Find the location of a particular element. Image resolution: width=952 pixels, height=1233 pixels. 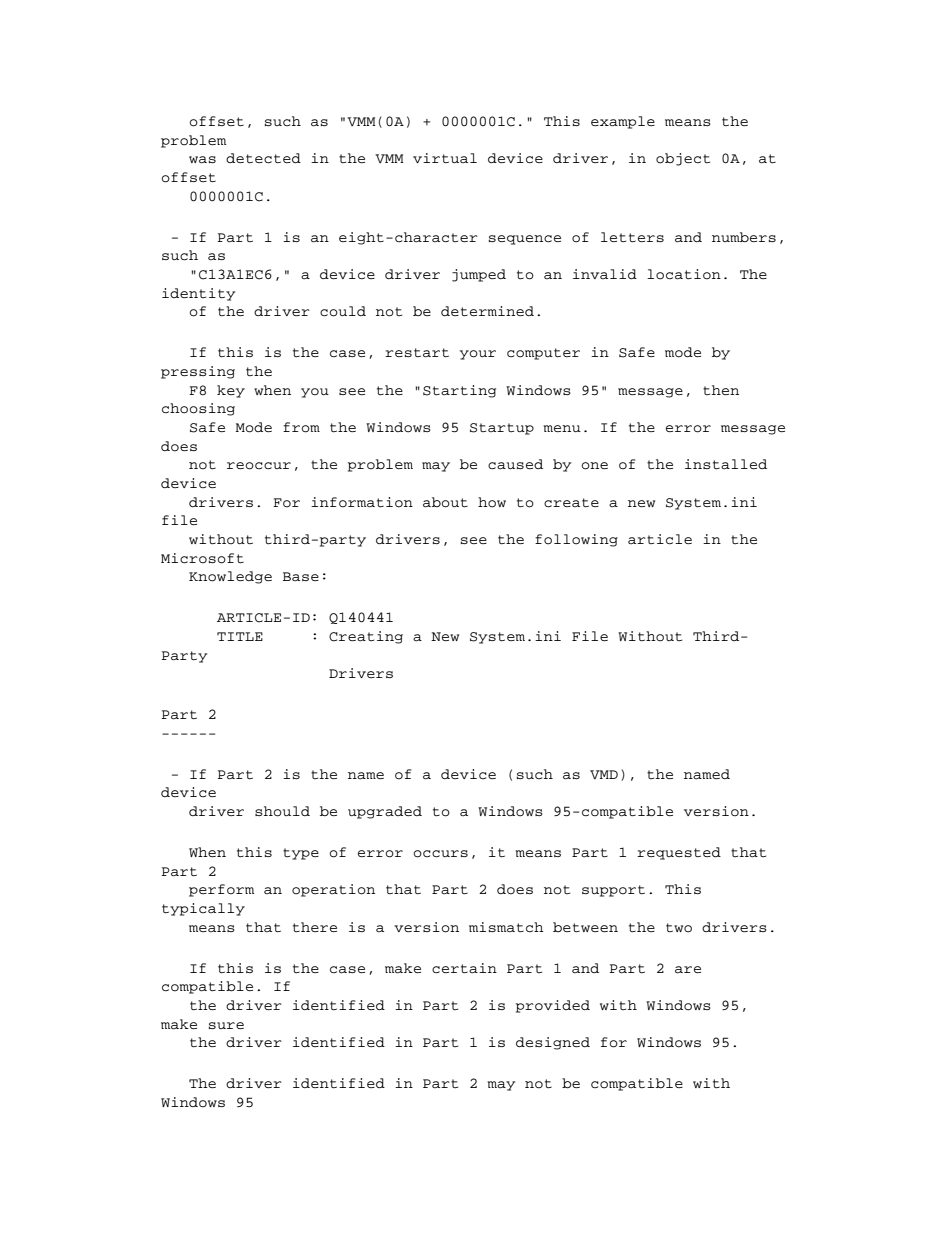

key is located at coordinates (231, 391).
